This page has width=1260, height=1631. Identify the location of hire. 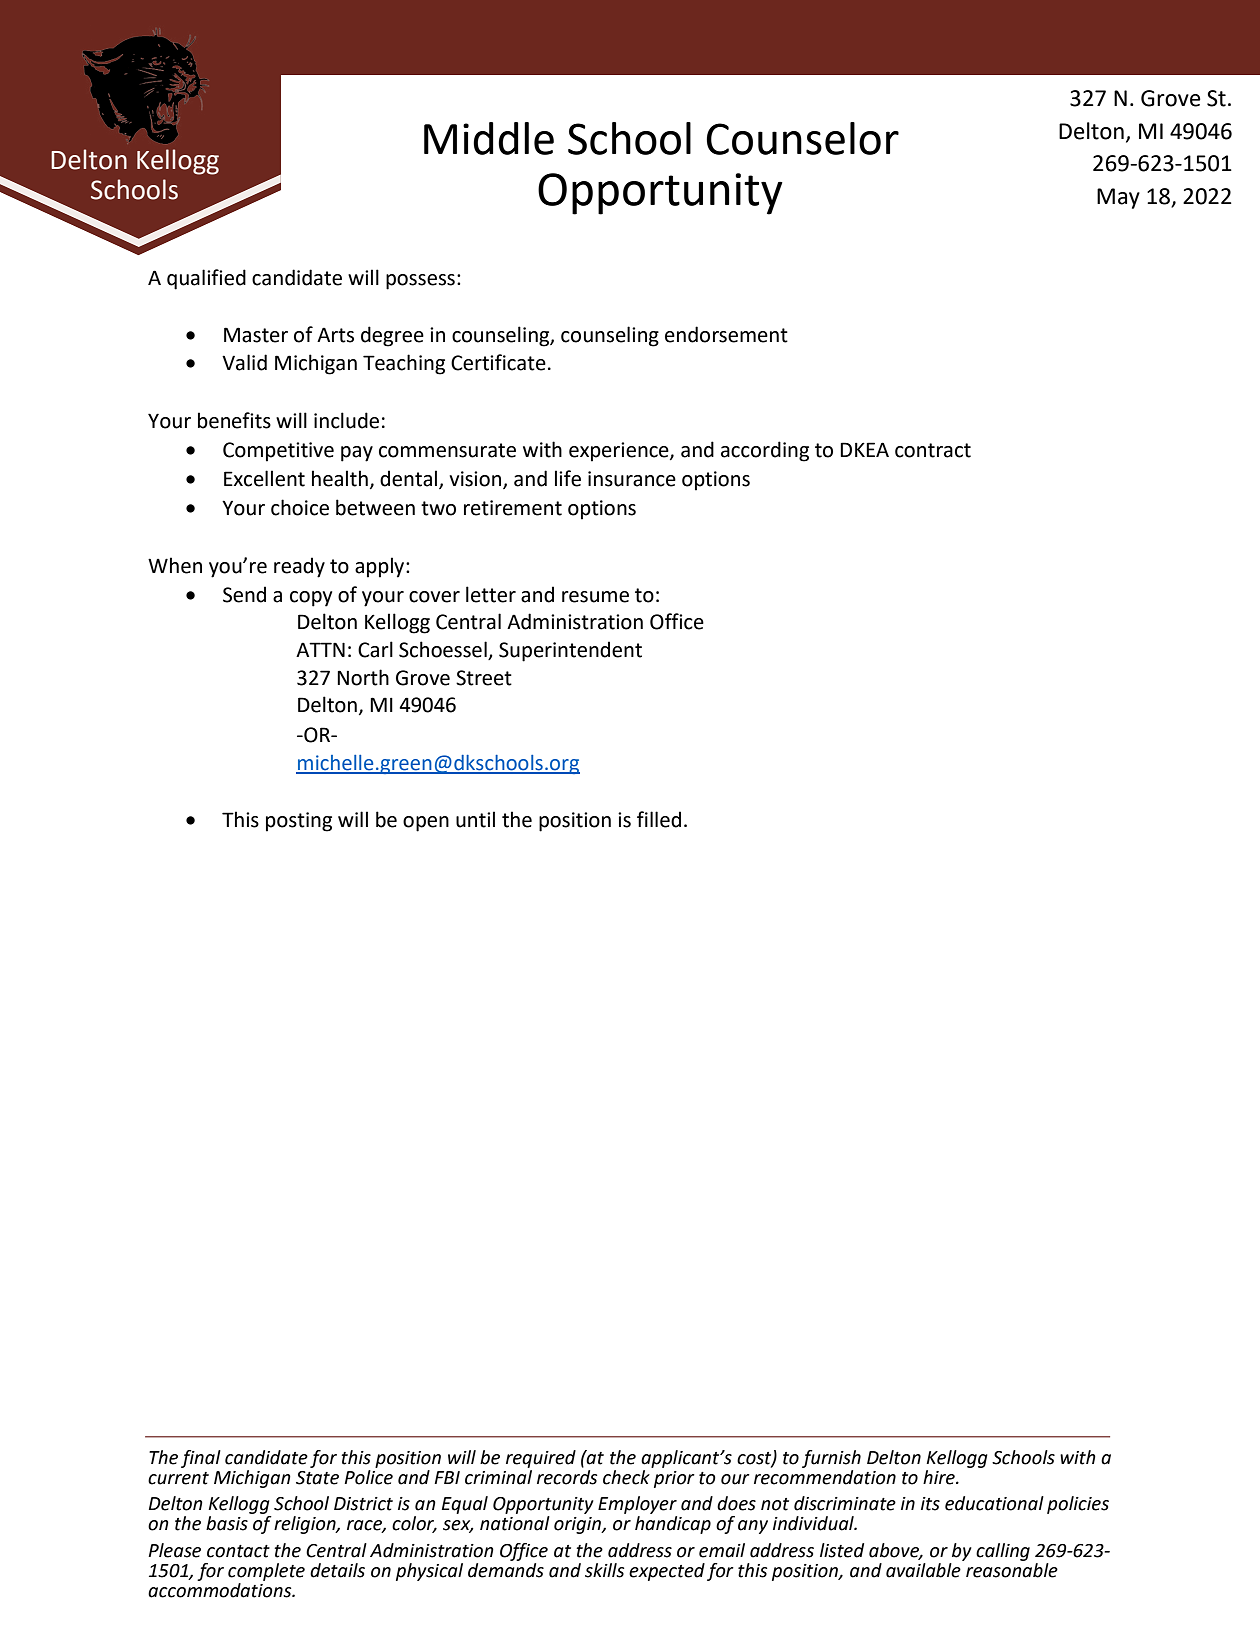
(940, 1477).
